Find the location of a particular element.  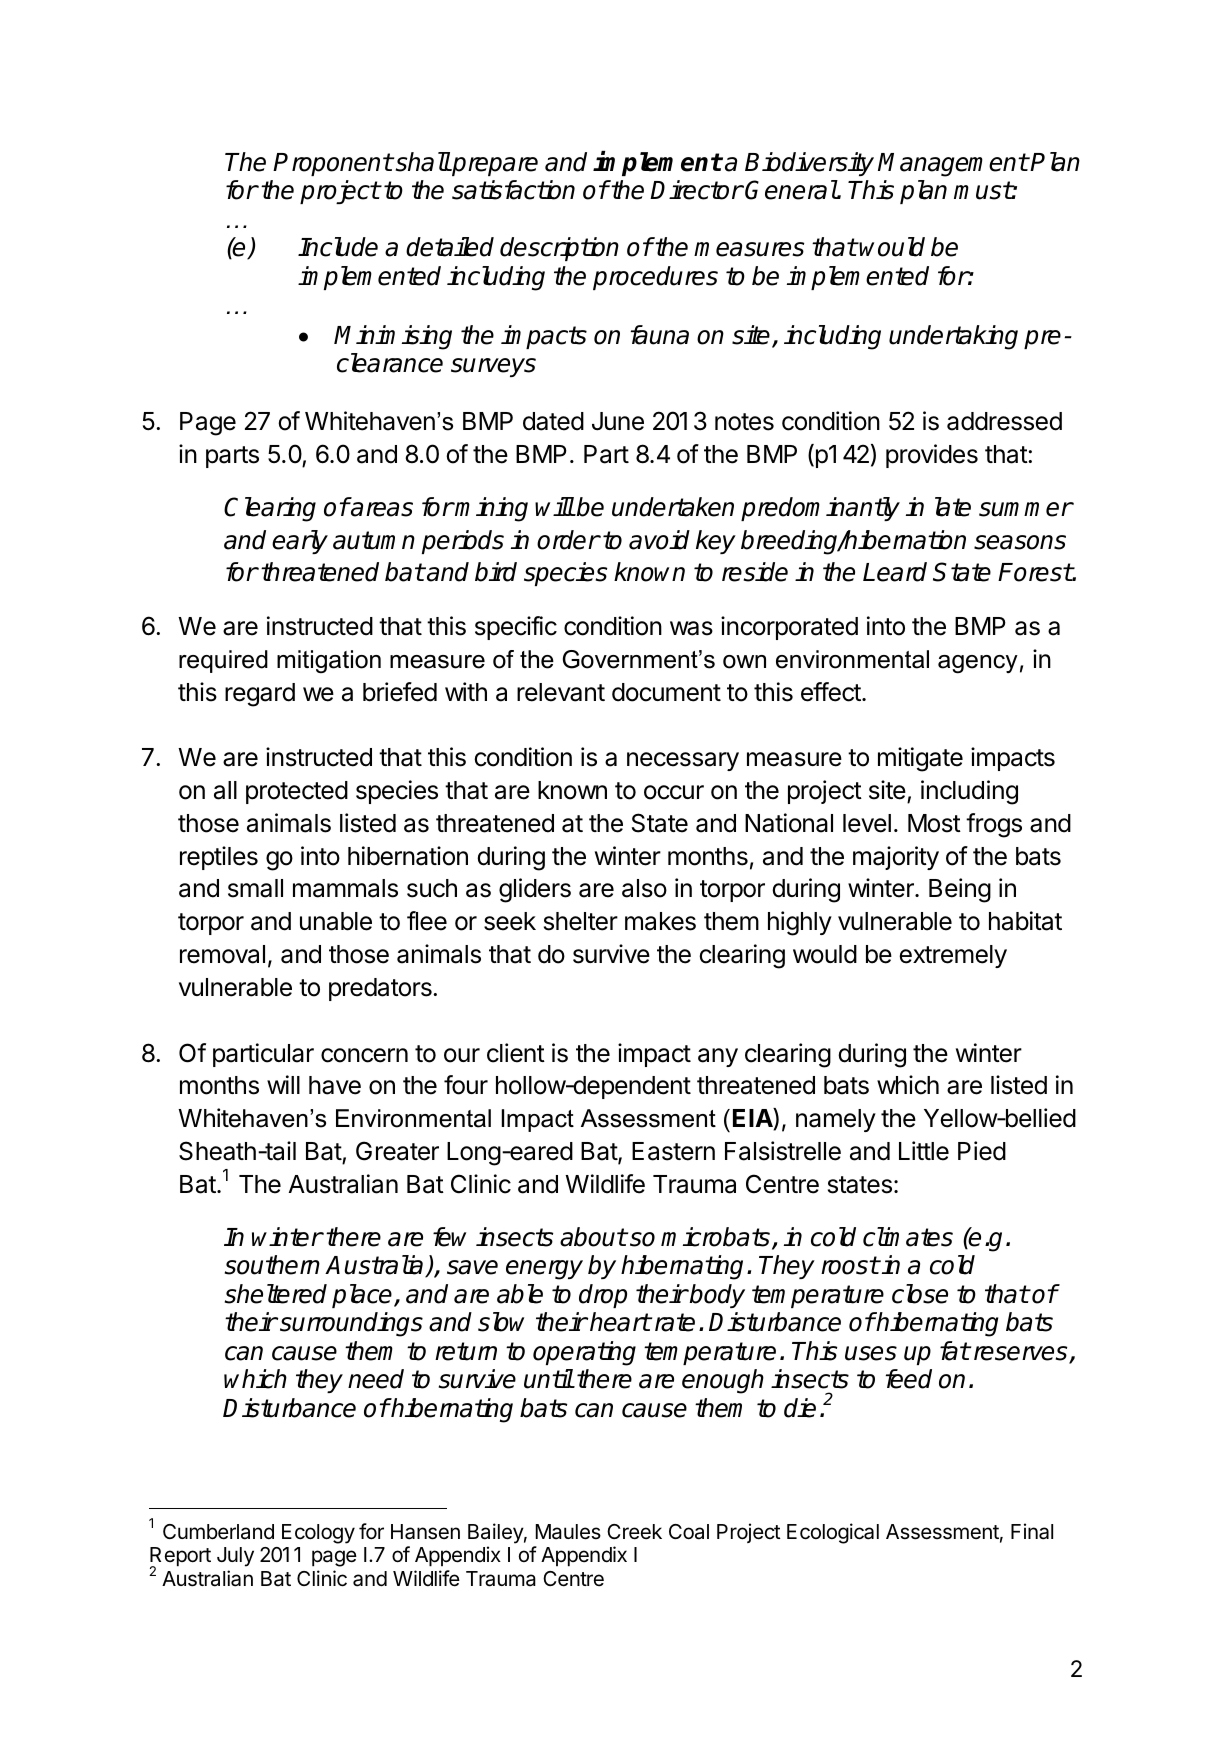

Creek is located at coordinates (634, 1532).
